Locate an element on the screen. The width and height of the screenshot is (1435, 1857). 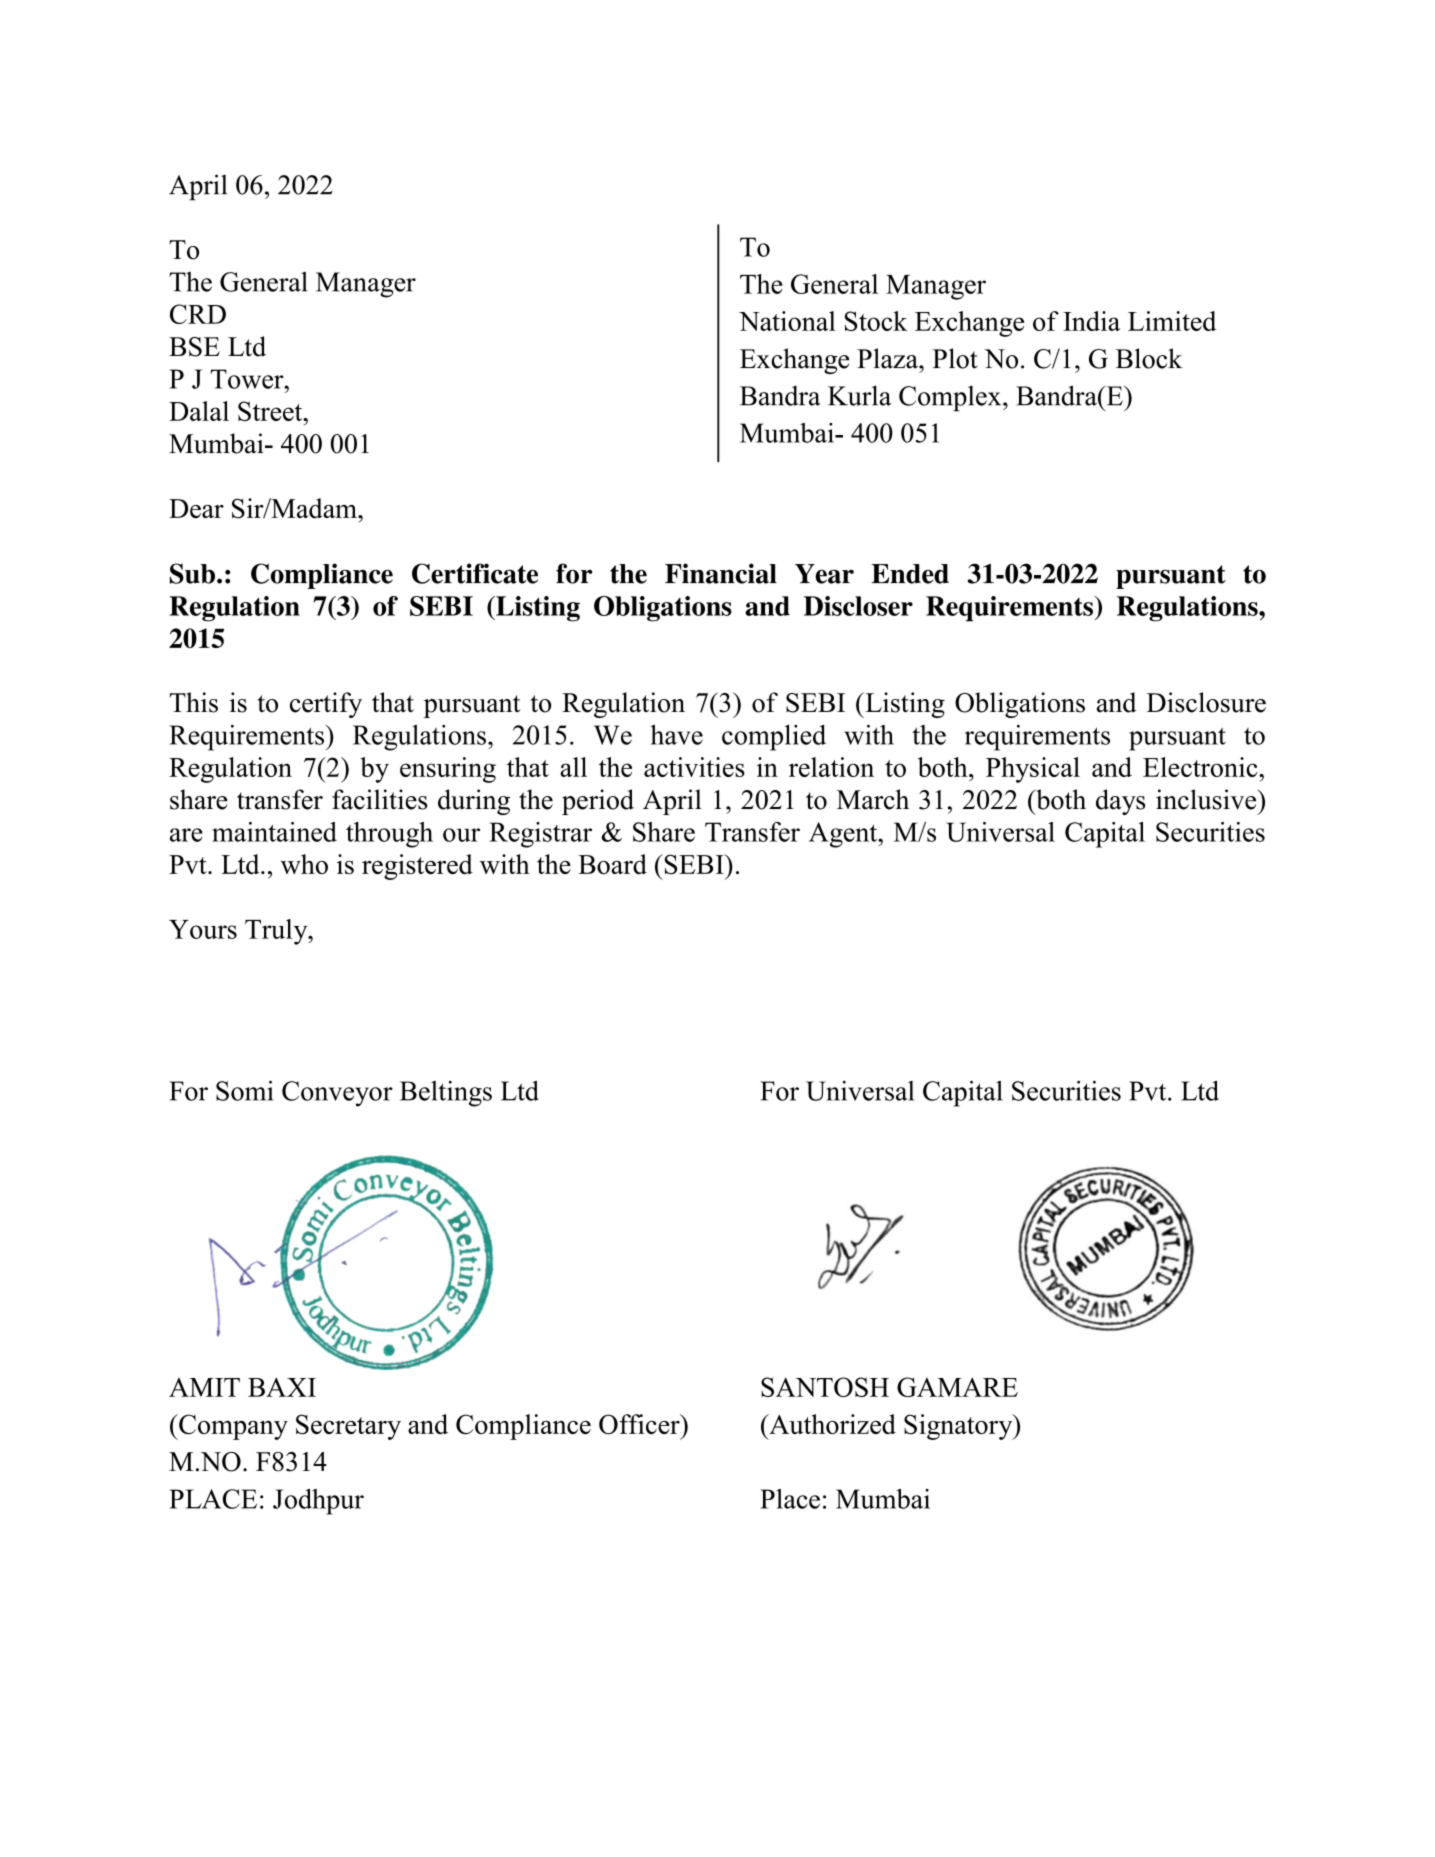
Conveyor is located at coordinates (337, 1094).
